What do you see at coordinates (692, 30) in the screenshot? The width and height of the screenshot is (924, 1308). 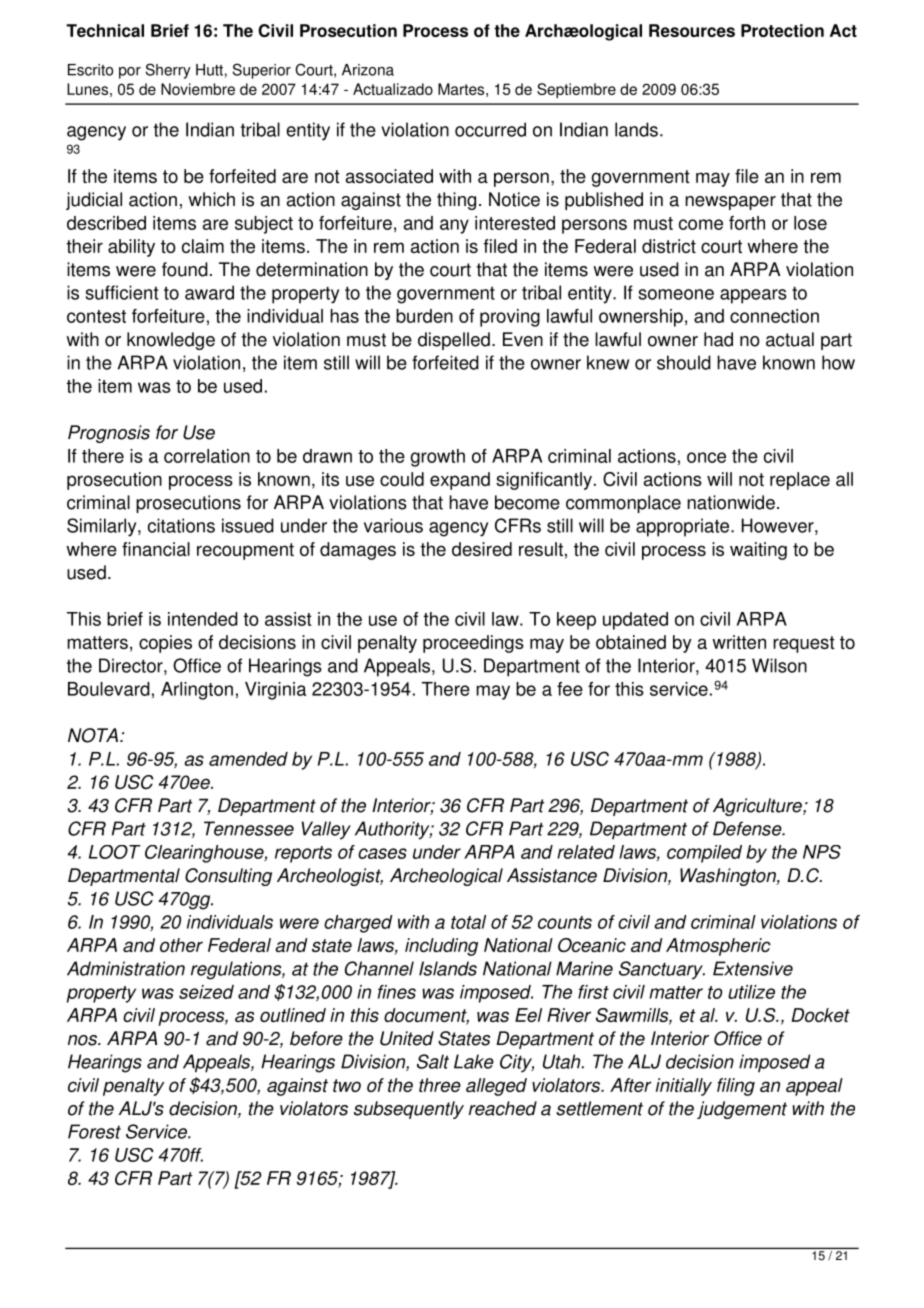 I see `Resources` at bounding box center [692, 30].
